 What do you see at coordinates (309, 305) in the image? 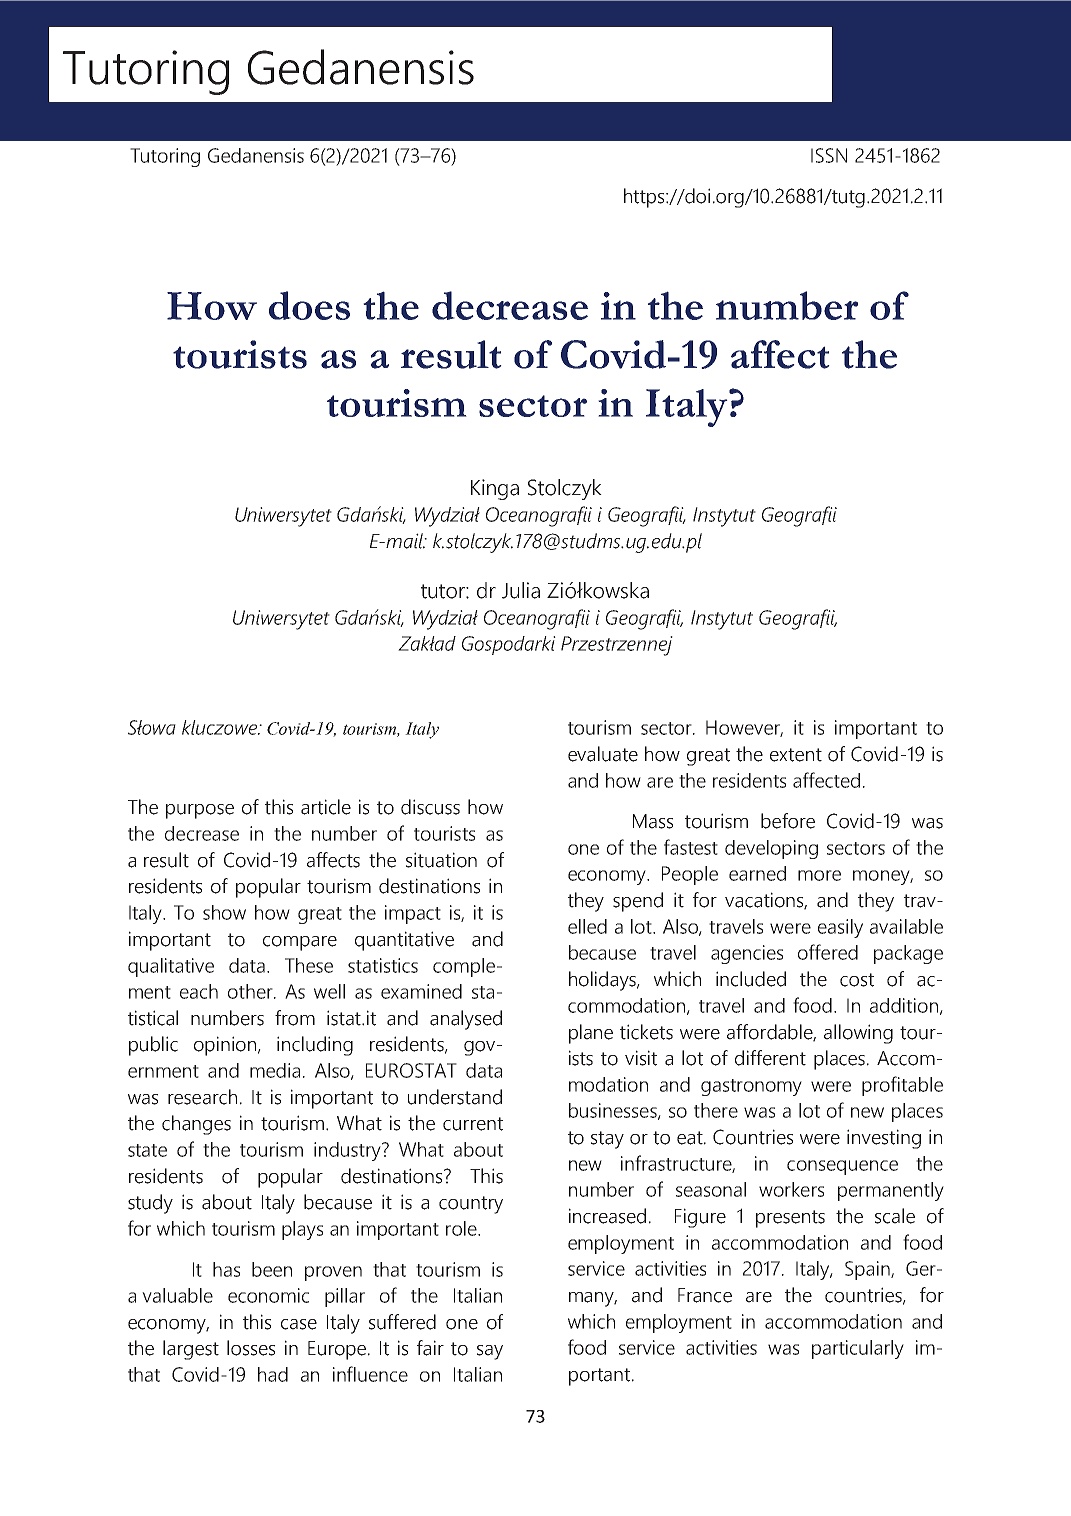
I see `does` at bounding box center [309, 305].
